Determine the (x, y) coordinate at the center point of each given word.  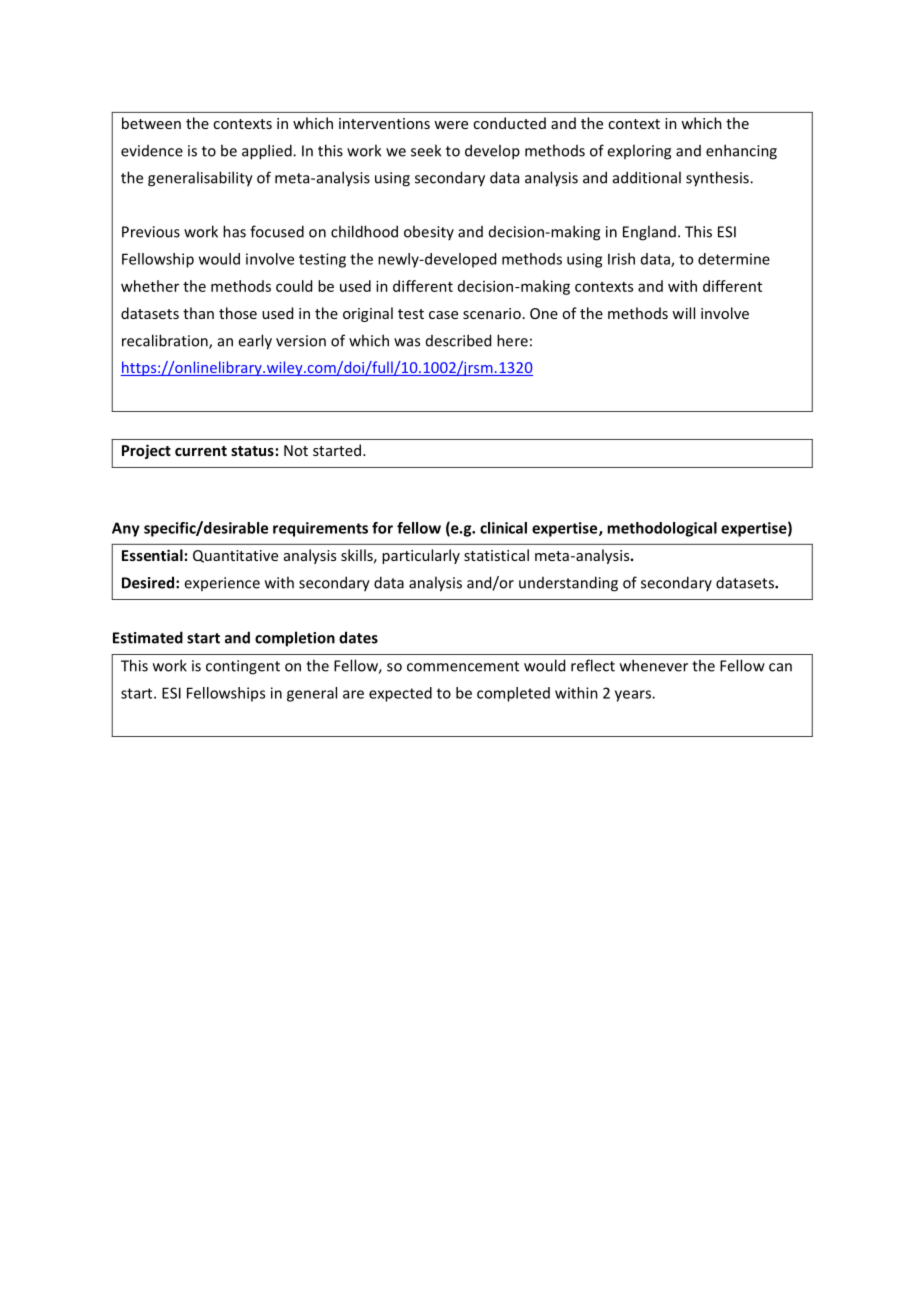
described (458, 340)
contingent (243, 667)
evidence (152, 151)
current (201, 451)
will (683, 313)
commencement (463, 666)
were (451, 125)
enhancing (741, 152)
